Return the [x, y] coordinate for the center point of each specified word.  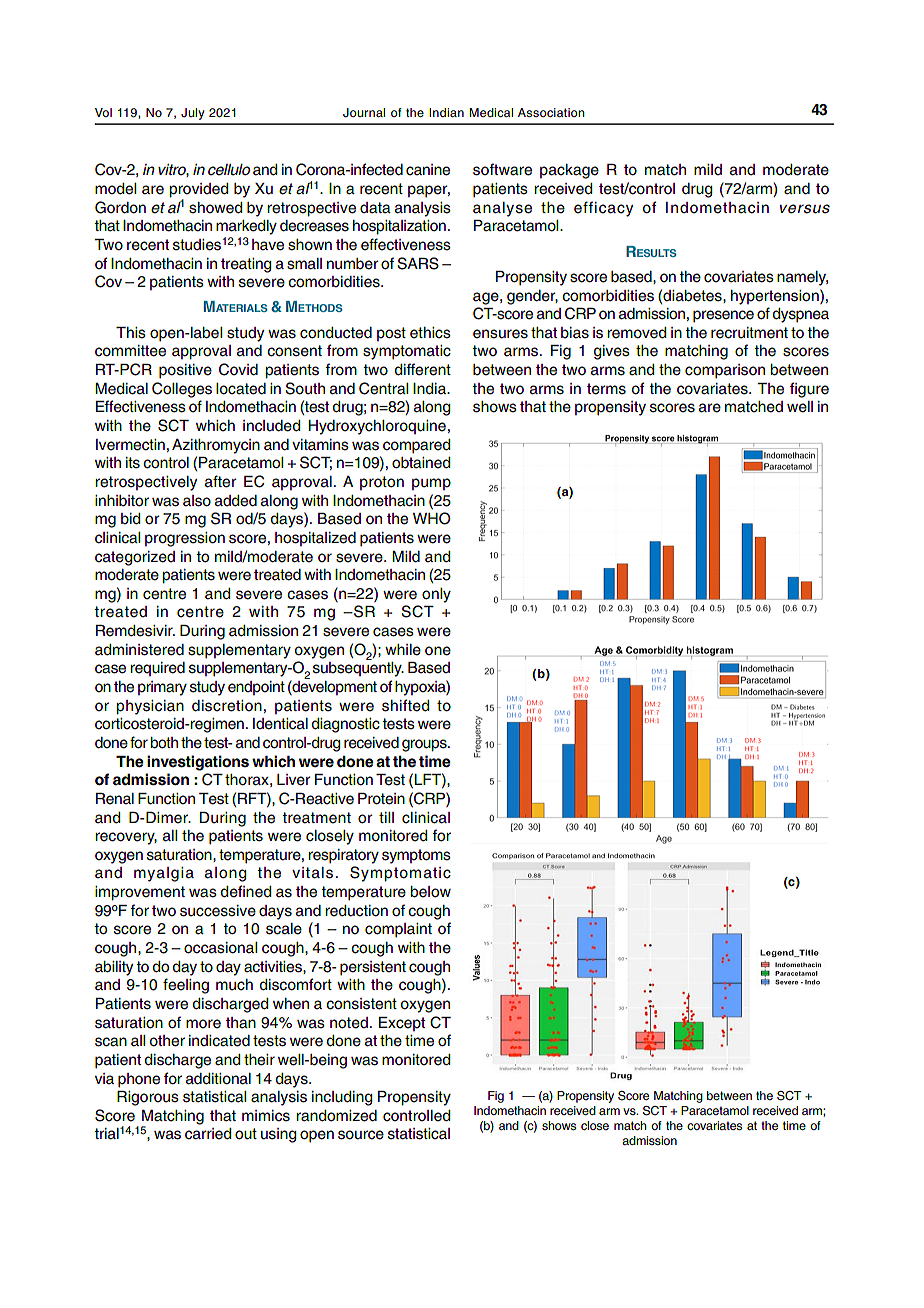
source [361, 1135]
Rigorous [148, 1098]
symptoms [416, 856]
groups [425, 745]
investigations [198, 763]
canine [428, 170]
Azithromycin [216, 446]
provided [199, 191]
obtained [421, 463]
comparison [725, 371]
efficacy [603, 209]
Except [402, 1024]
